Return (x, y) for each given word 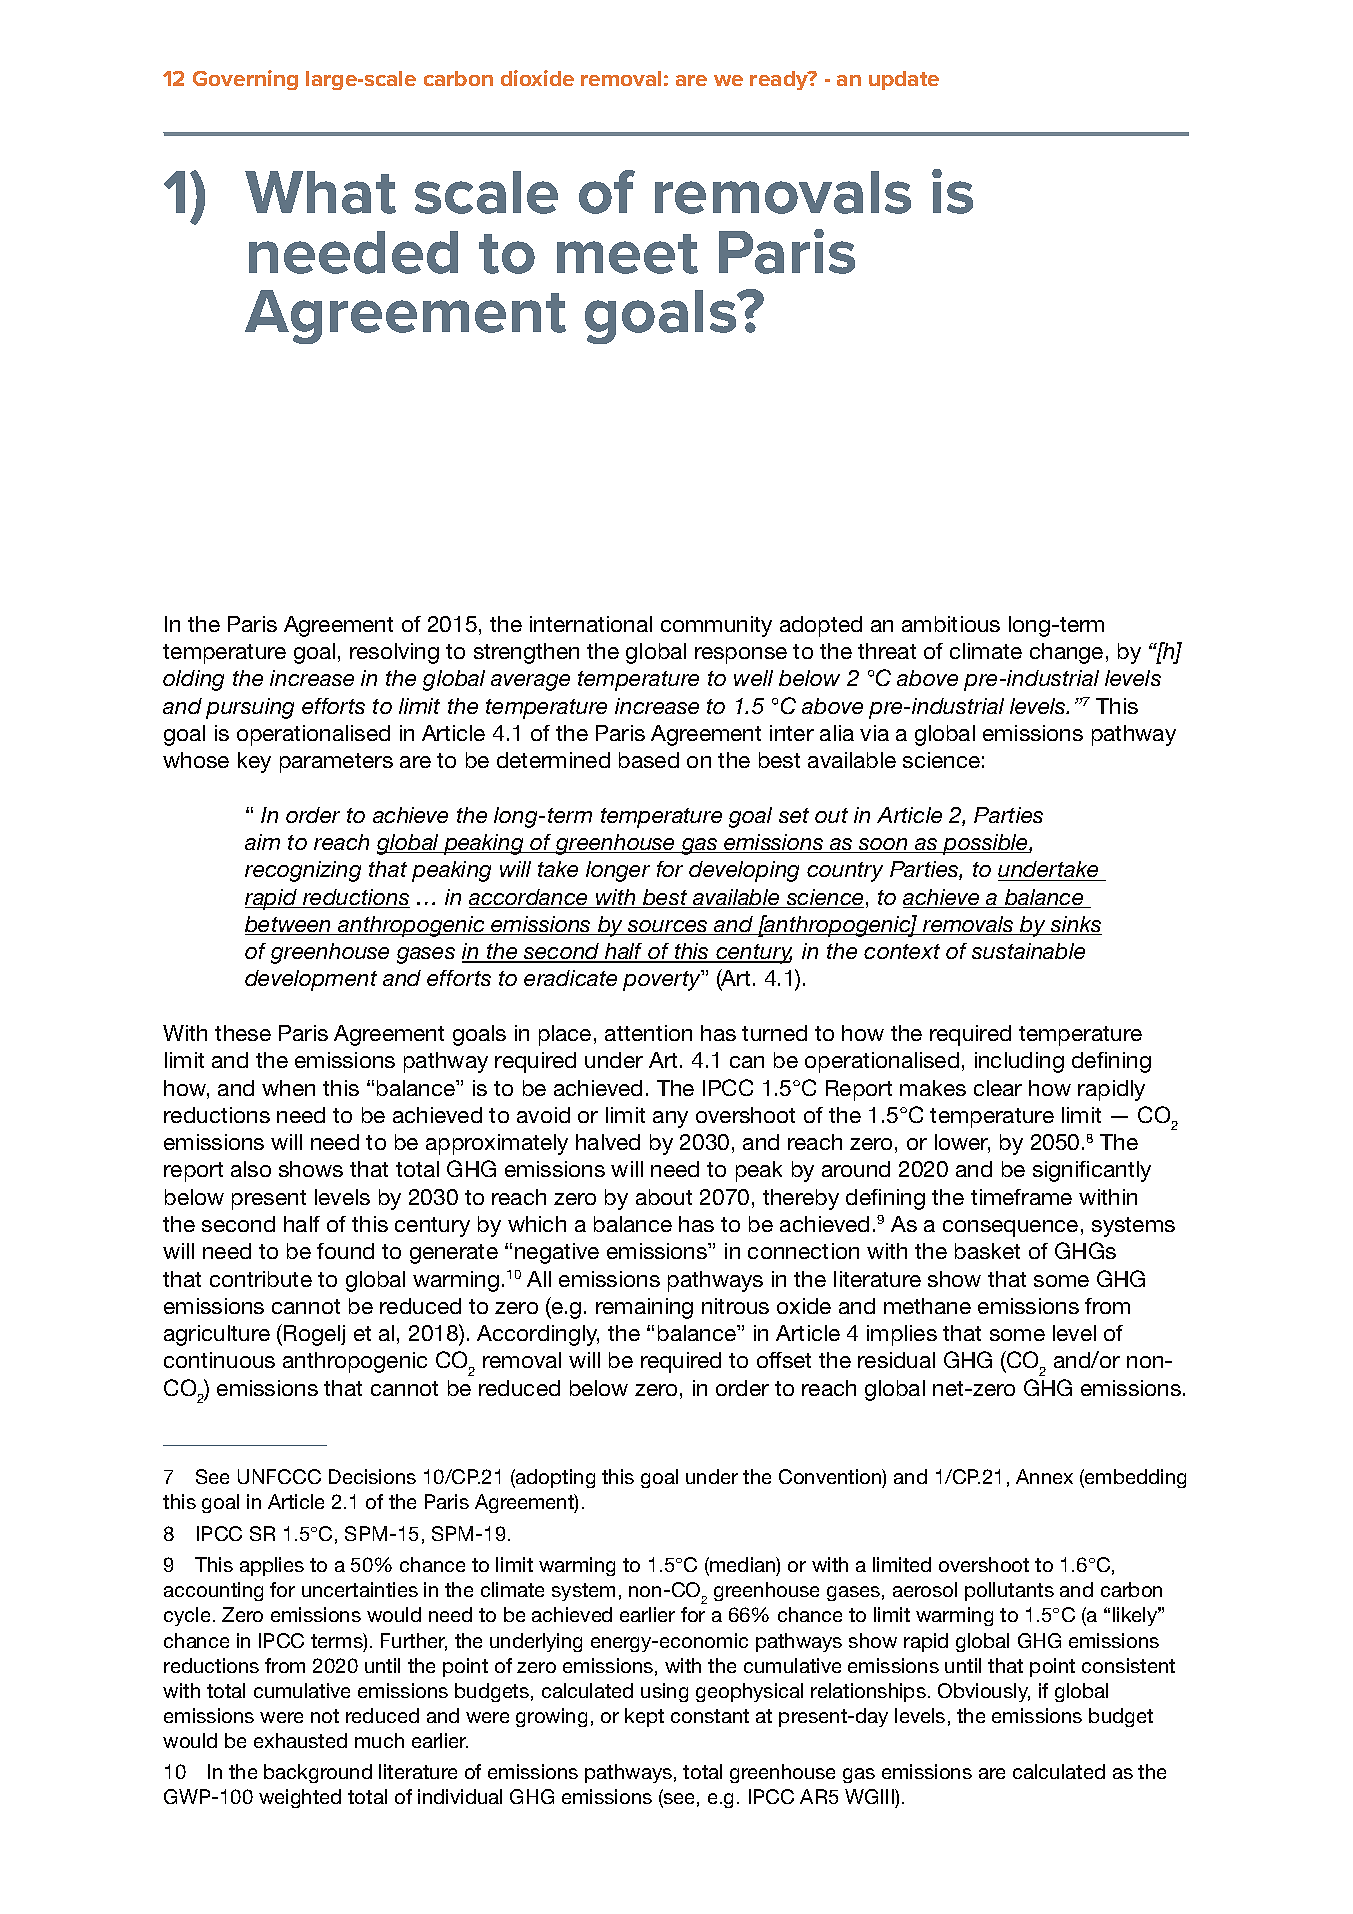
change (1066, 653)
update (904, 80)
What (320, 192)
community (716, 626)
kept (644, 1717)
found (345, 1251)
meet (627, 254)
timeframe (1021, 1197)
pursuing (250, 708)
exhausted (300, 1740)
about (664, 1197)
